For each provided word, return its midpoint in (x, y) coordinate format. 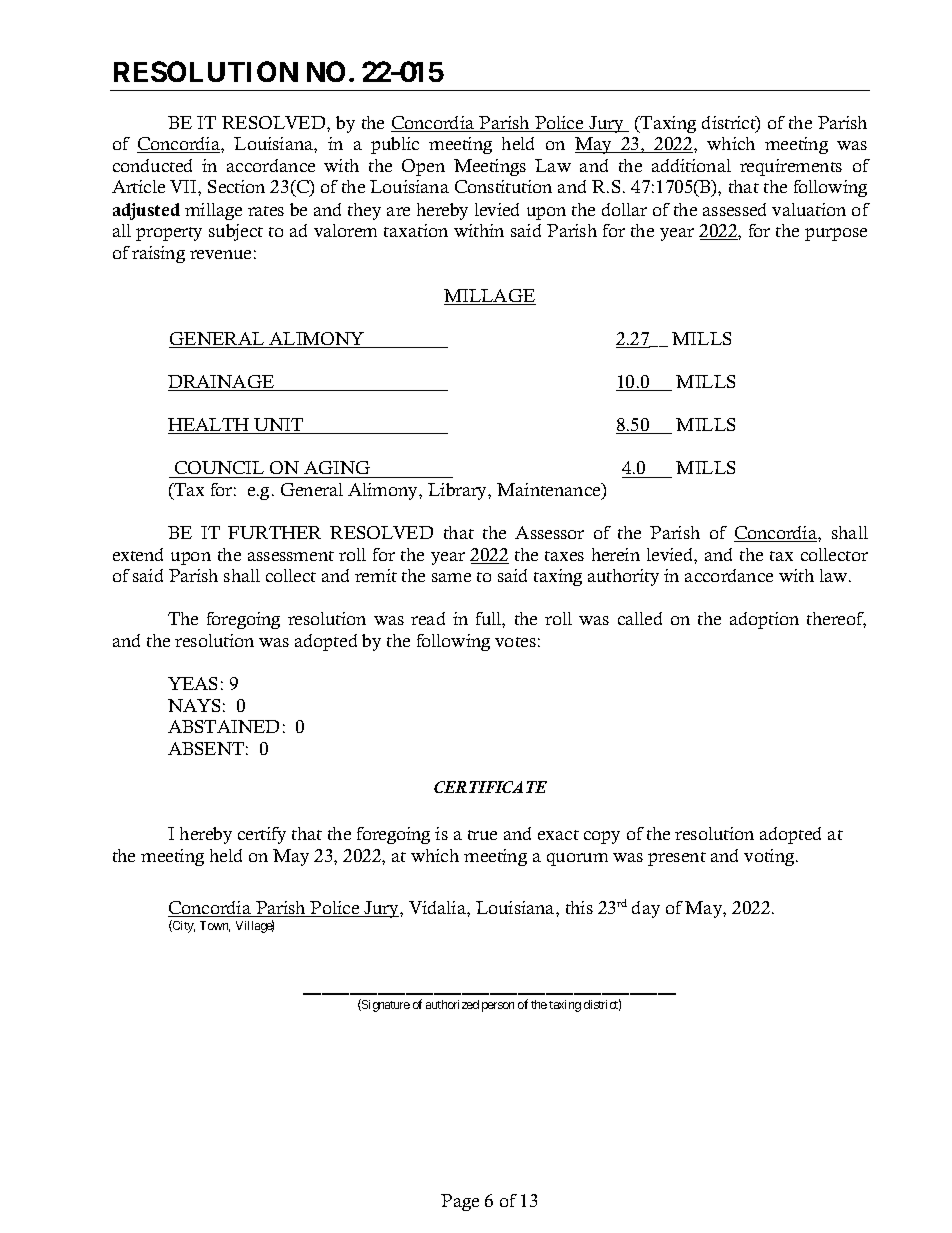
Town (215, 926)
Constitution (503, 186)
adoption (764, 620)
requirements (791, 167)
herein (616, 554)
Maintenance (550, 491)
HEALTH (210, 426)
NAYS (194, 705)
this (579, 907)
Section (236, 186)
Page (460, 1202)
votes (515, 642)
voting (770, 857)
